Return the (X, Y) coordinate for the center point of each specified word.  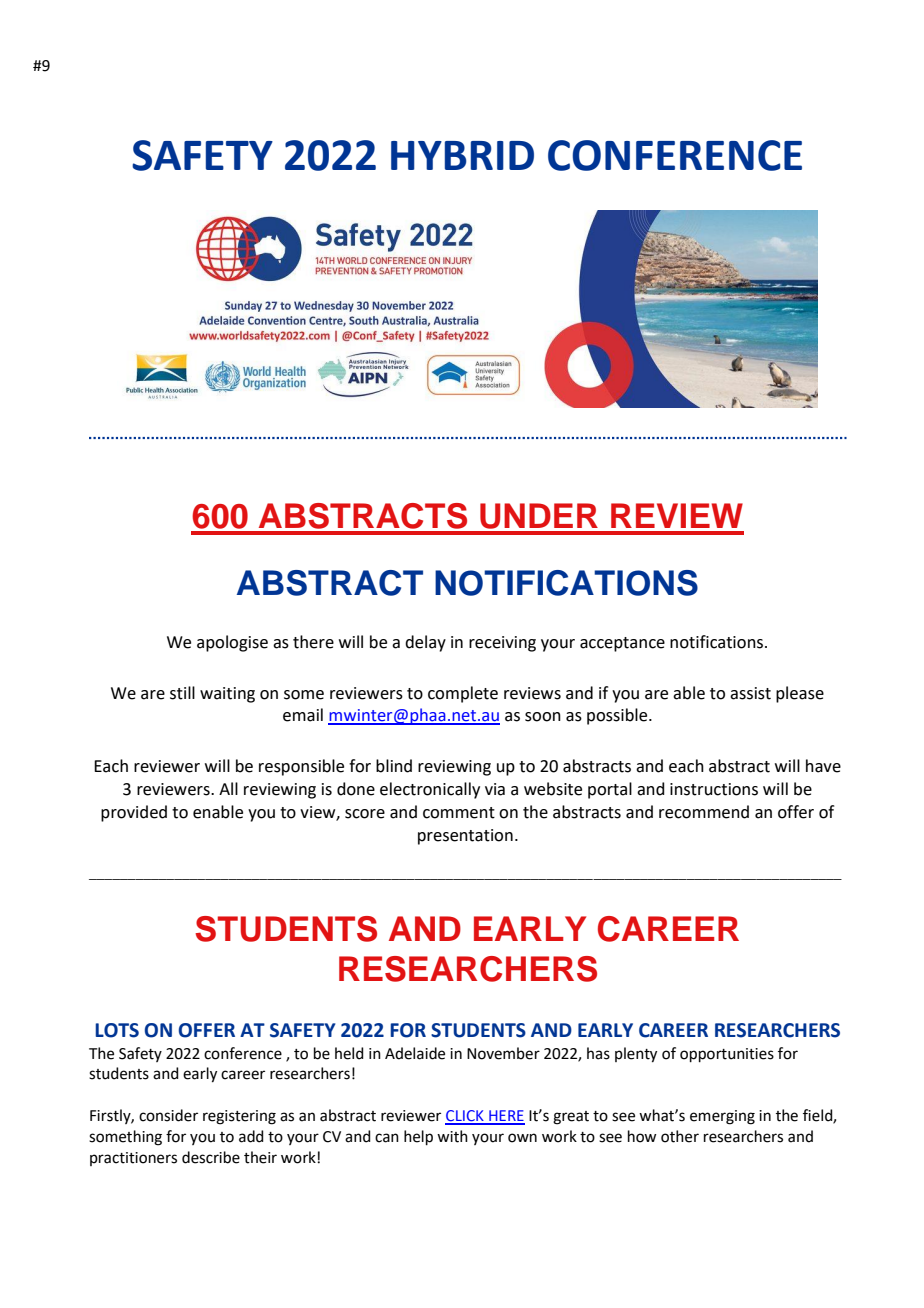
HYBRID (462, 155)
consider (168, 1115)
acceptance (622, 644)
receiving (502, 644)
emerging (722, 1117)
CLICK (465, 1117)
